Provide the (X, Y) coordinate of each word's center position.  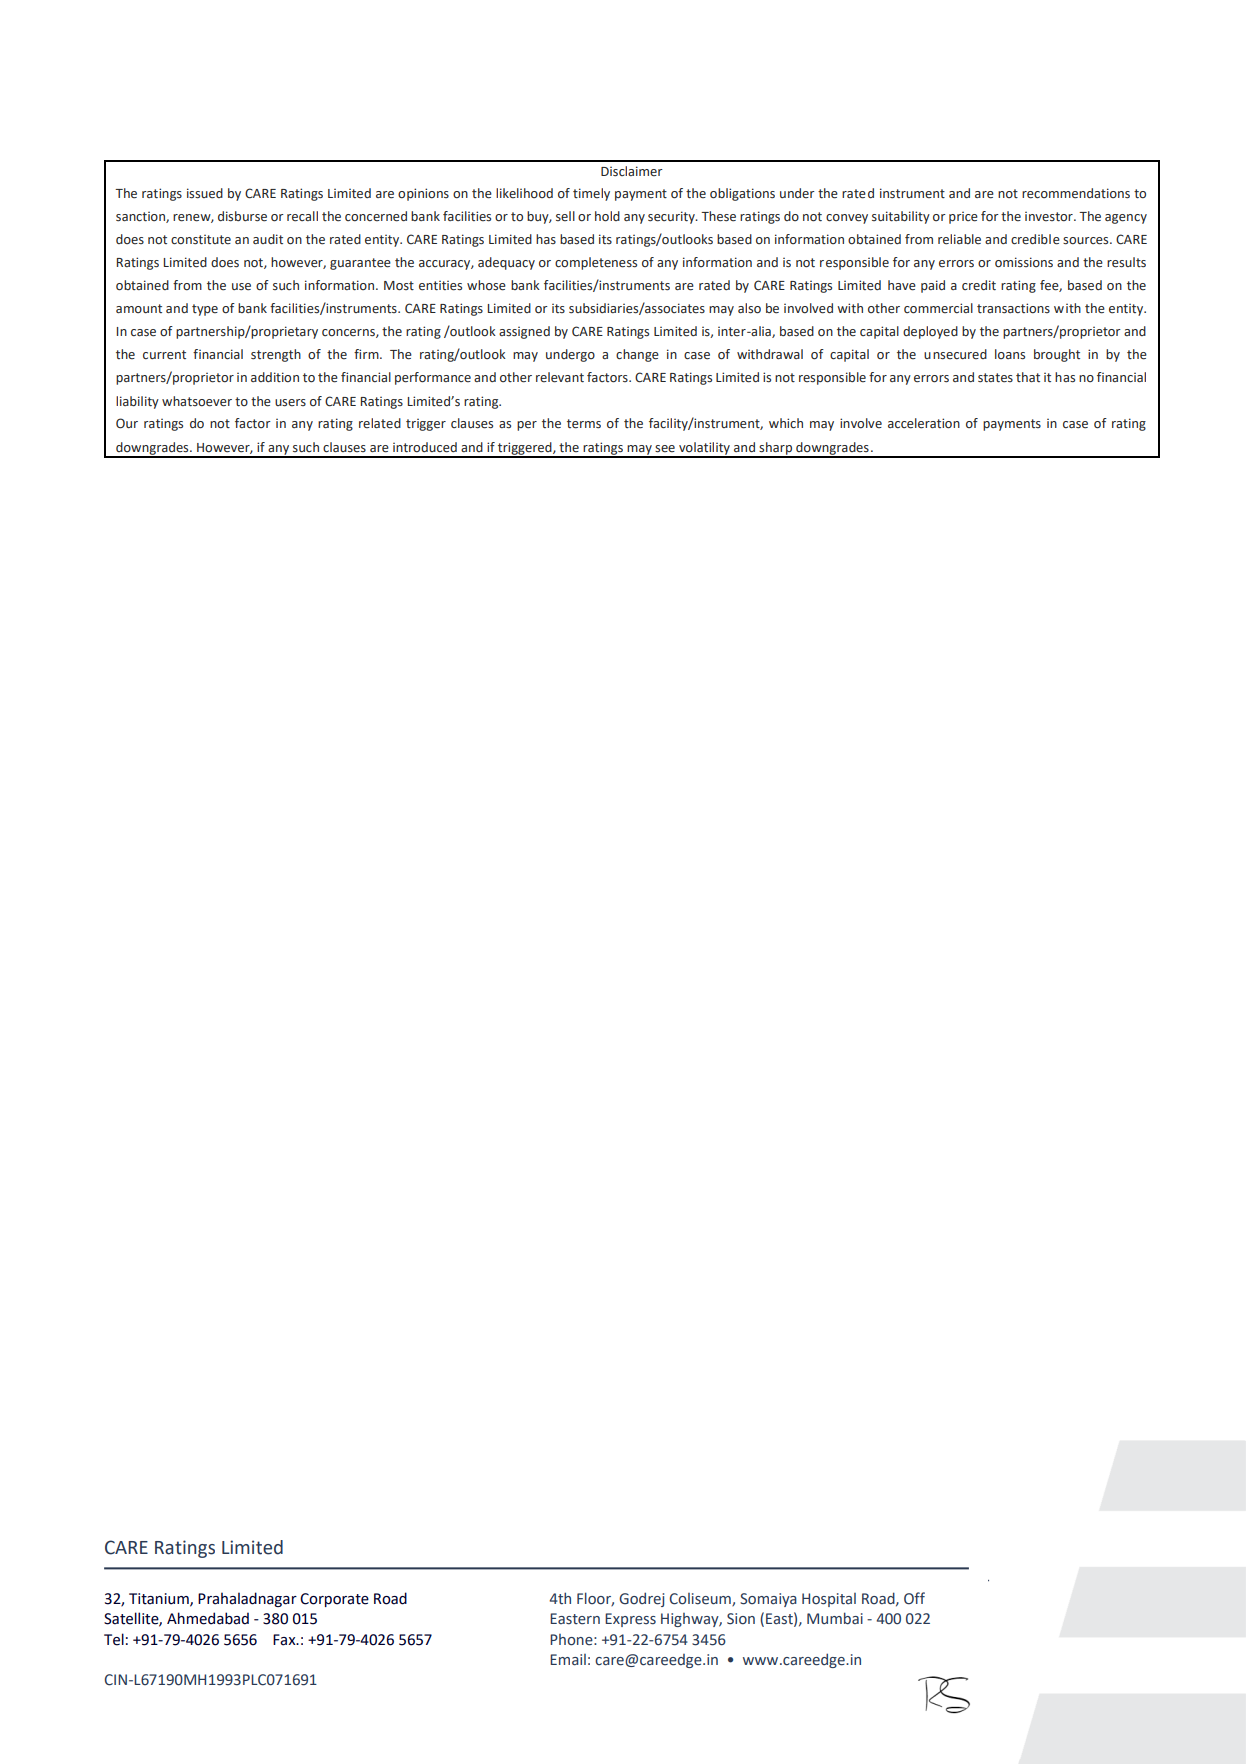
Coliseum (701, 1599)
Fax (285, 1640)
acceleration (924, 423)
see (665, 449)
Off (914, 1598)
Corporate (334, 1600)
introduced (425, 447)
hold (607, 216)
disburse (242, 216)
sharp (776, 449)
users (290, 403)
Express (630, 1620)
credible (1035, 239)
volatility (704, 449)
